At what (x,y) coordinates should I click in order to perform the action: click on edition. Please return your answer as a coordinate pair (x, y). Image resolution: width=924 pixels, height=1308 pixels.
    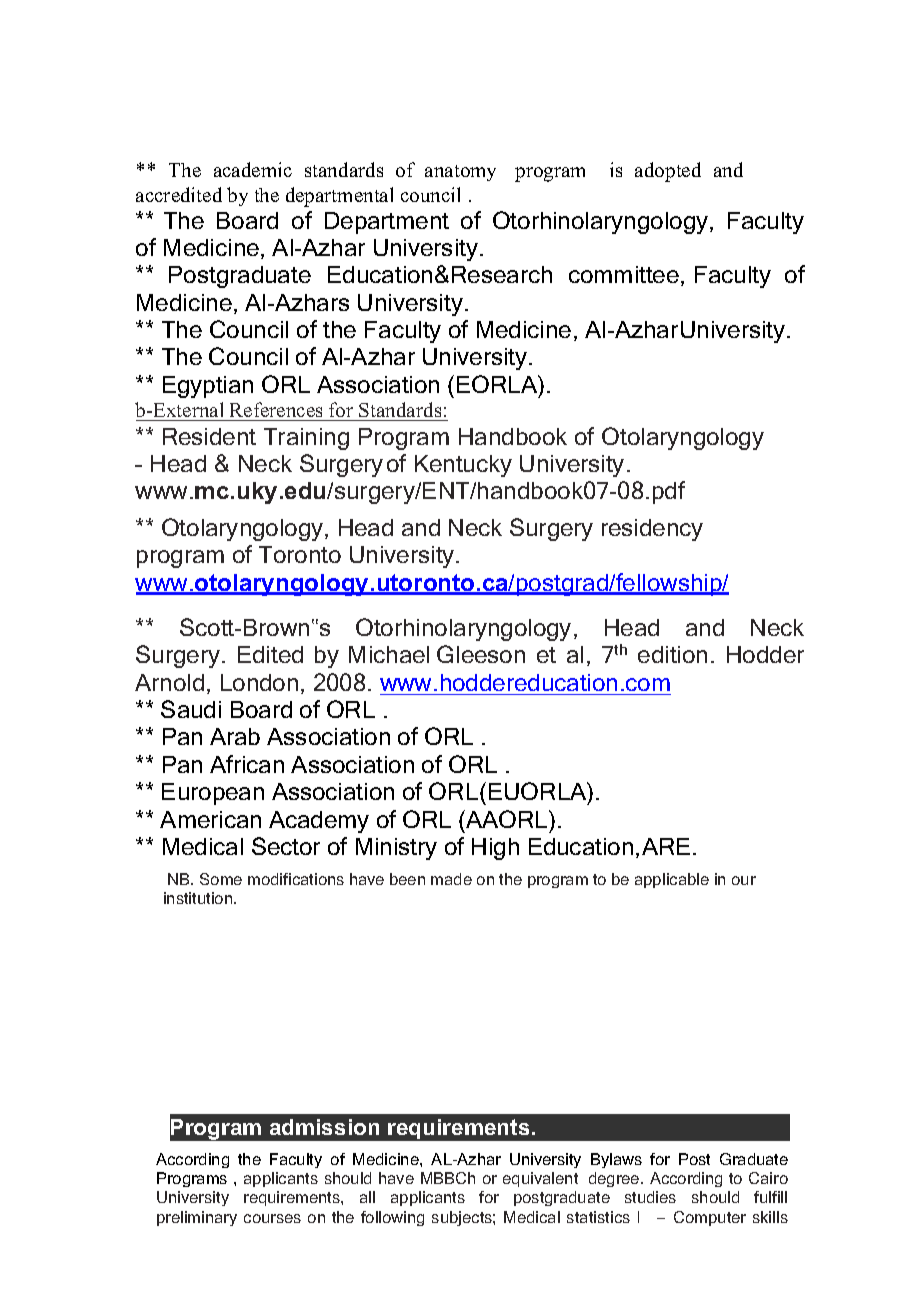
    Looking at the image, I should click on (672, 654).
